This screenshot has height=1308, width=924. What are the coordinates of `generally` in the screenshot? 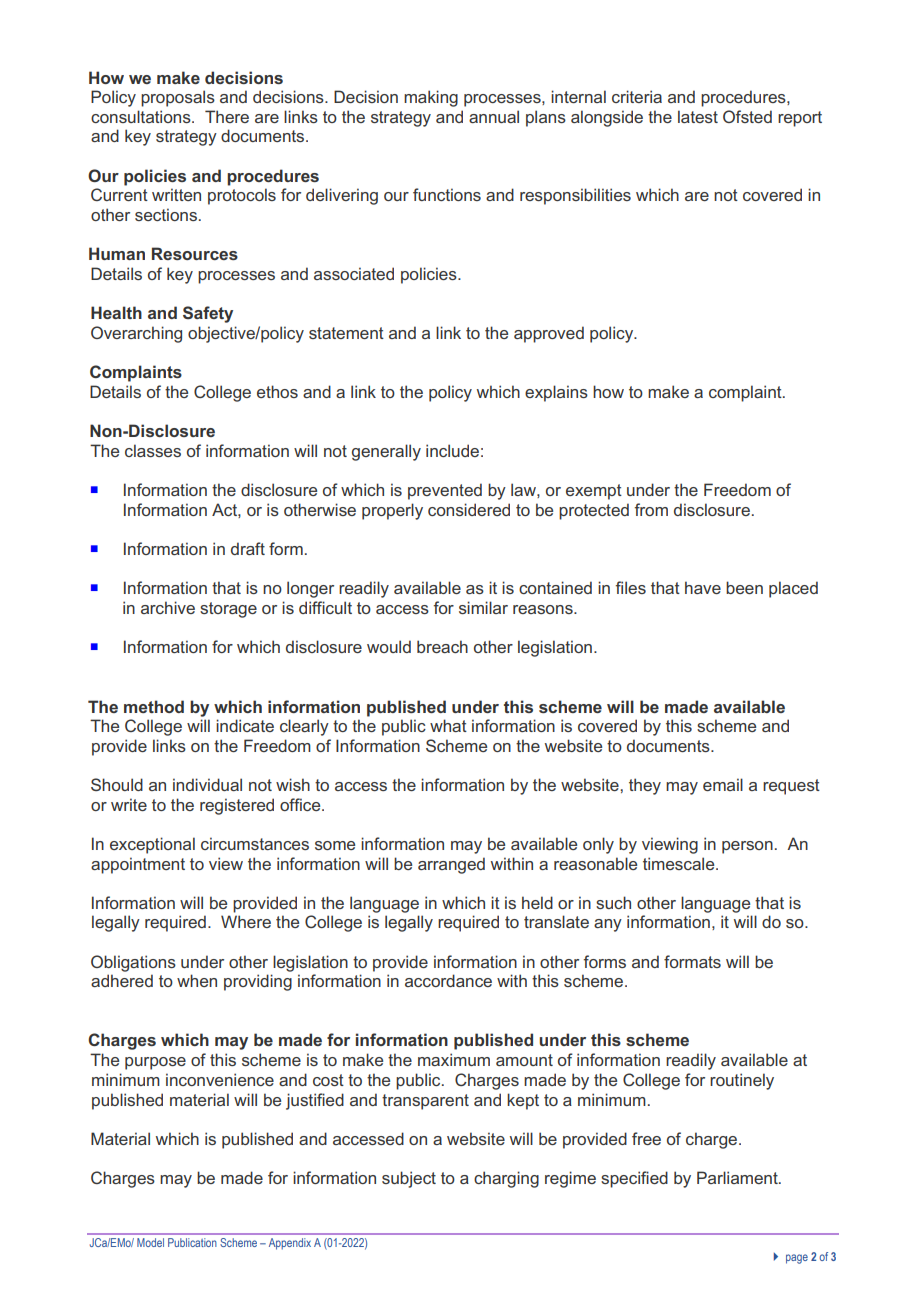 It's located at (386, 452).
